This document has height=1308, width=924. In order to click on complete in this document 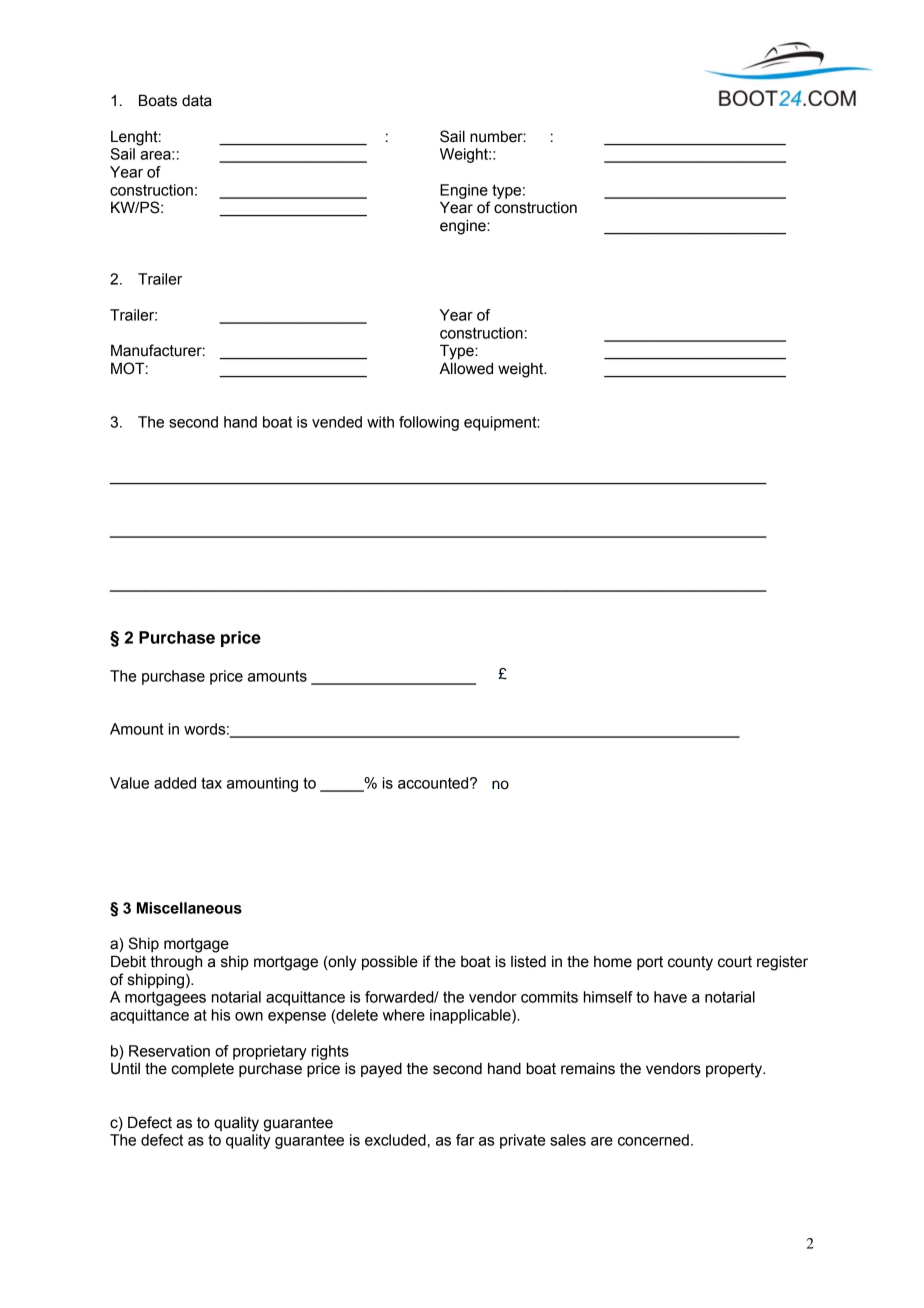, I will do `click(202, 1070)`.
